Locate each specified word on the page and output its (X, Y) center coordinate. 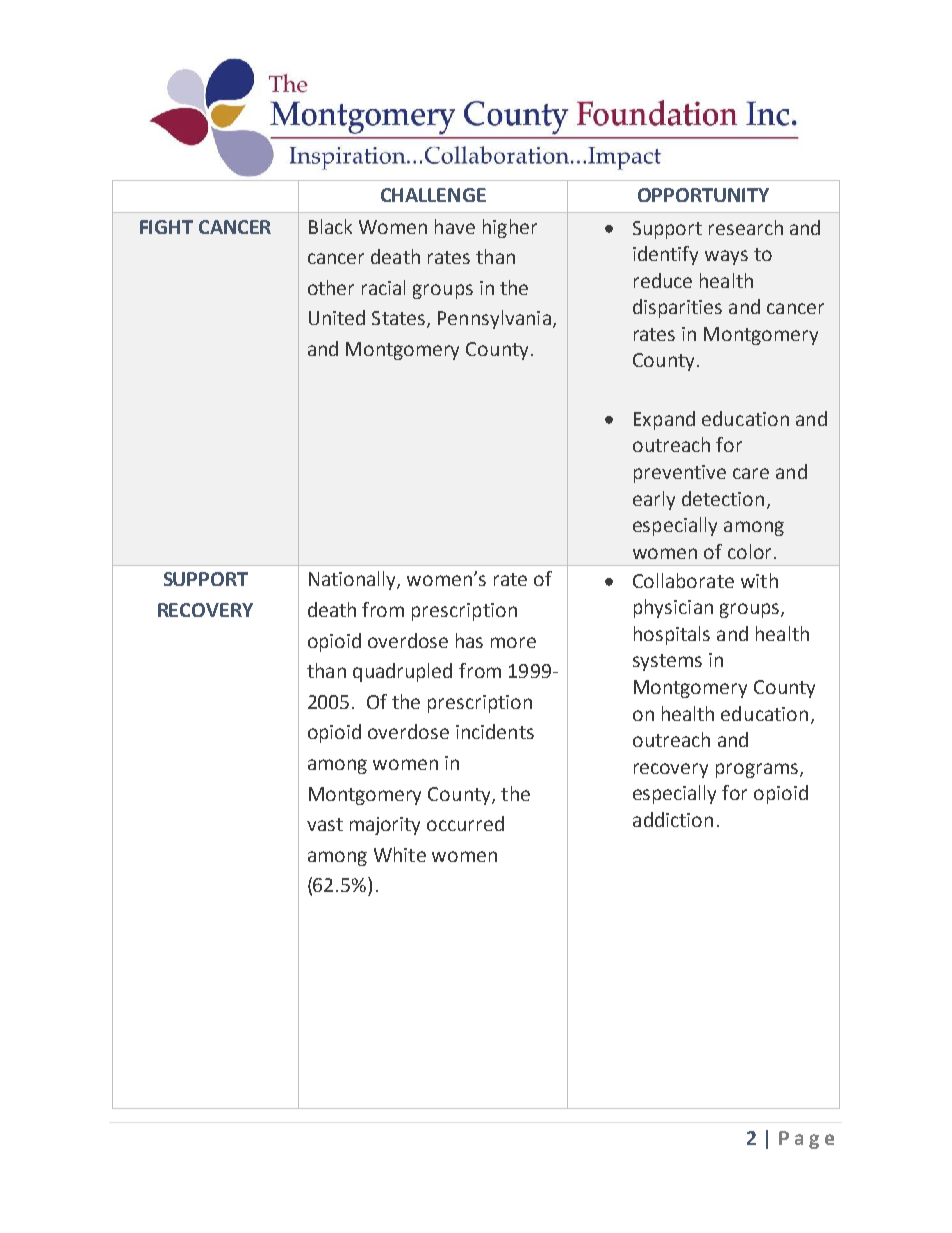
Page (806, 1140)
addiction (673, 819)
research (746, 227)
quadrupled (402, 672)
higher (510, 228)
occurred (465, 823)
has (469, 640)
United (337, 317)
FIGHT (166, 227)
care (751, 473)
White (400, 854)
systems (667, 662)
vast (325, 824)
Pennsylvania (494, 319)
